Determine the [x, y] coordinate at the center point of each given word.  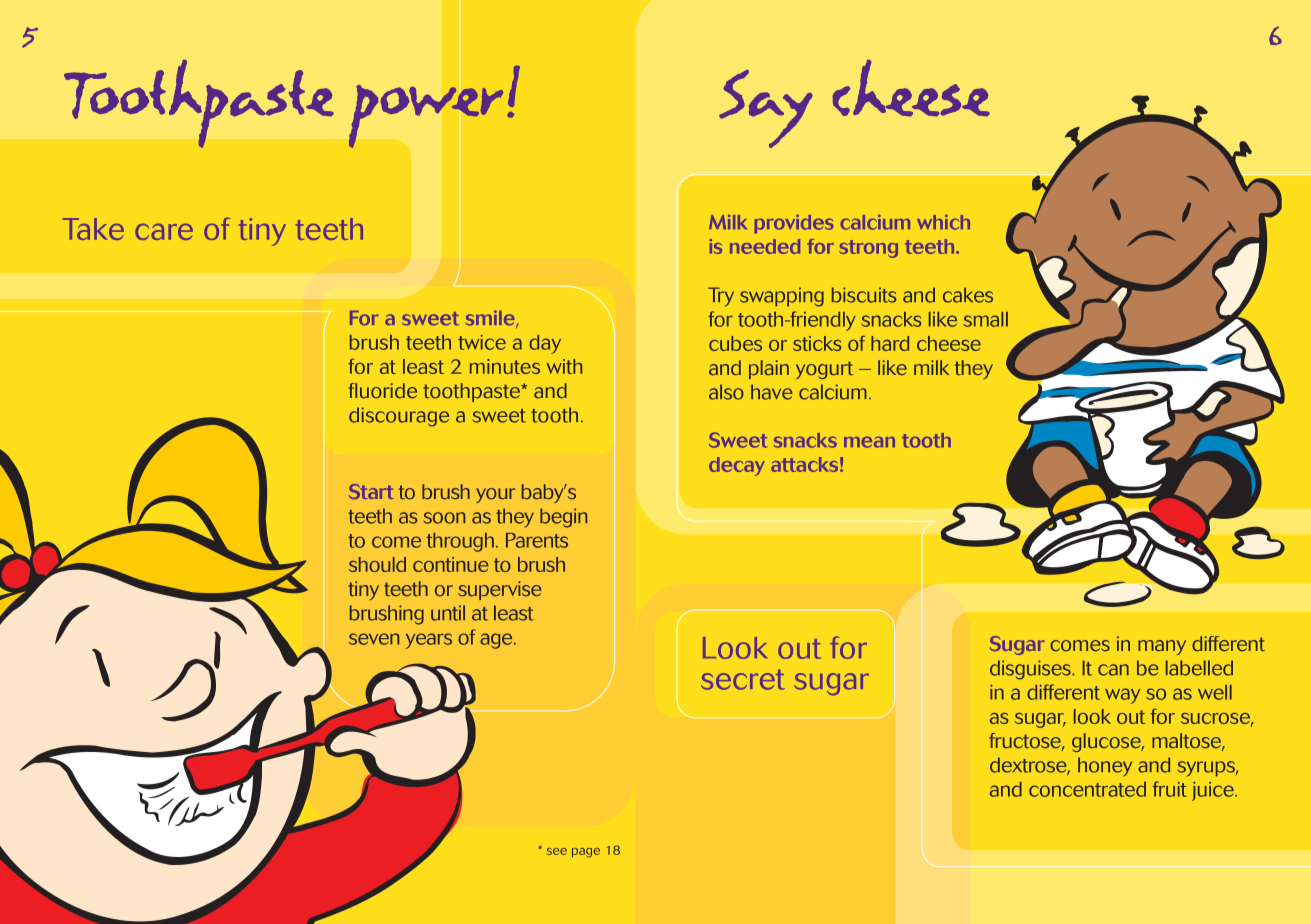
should [377, 564]
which [943, 222]
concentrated [1087, 789]
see [557, 851]
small [986, 319]
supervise [500, 590]
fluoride [382, 391]
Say [766, 109]
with [564, 366]
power [426, 117]
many [1162, 647]
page [586, 853]
